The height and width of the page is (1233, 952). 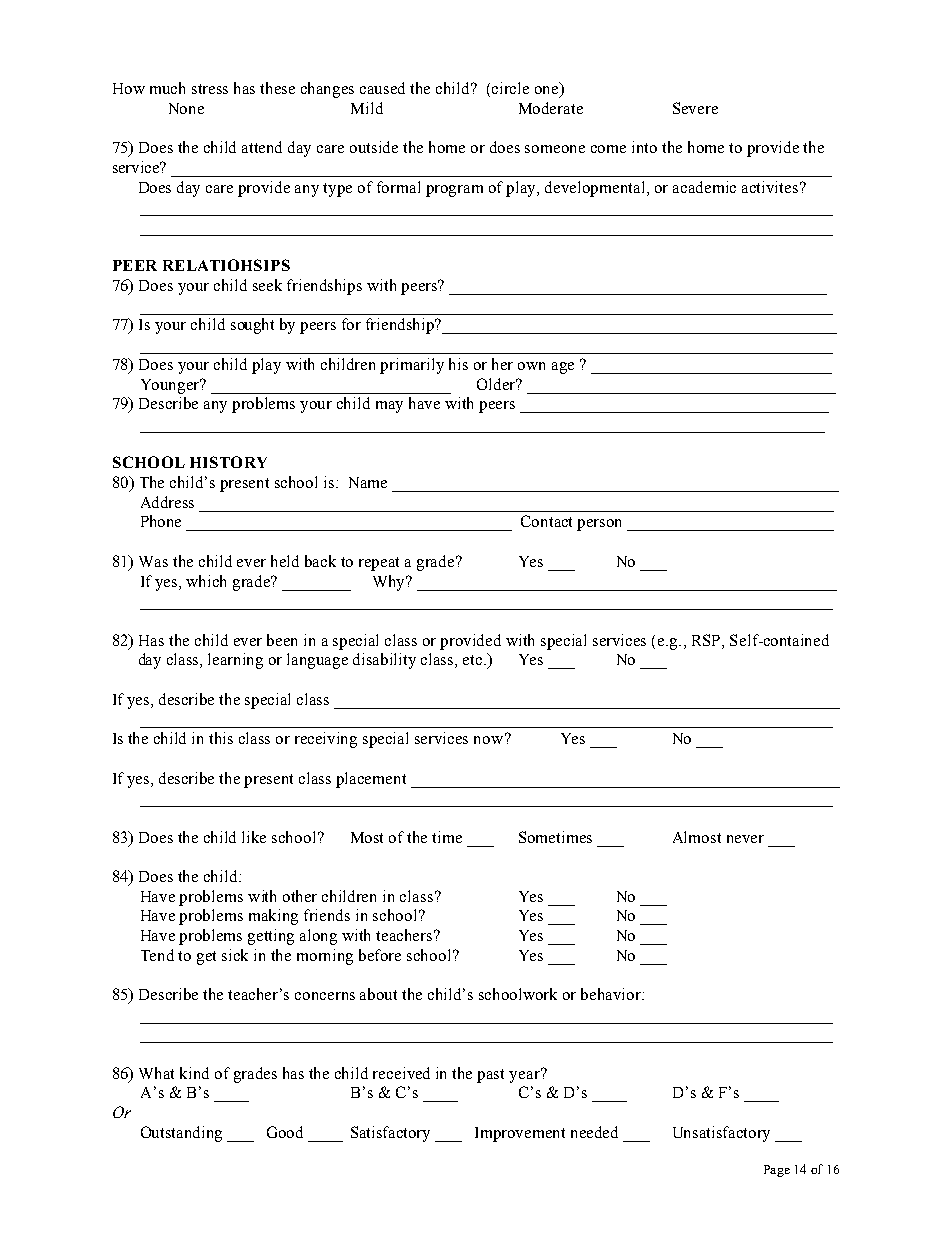 I want to click on circle, so click(x=510, y=88).
